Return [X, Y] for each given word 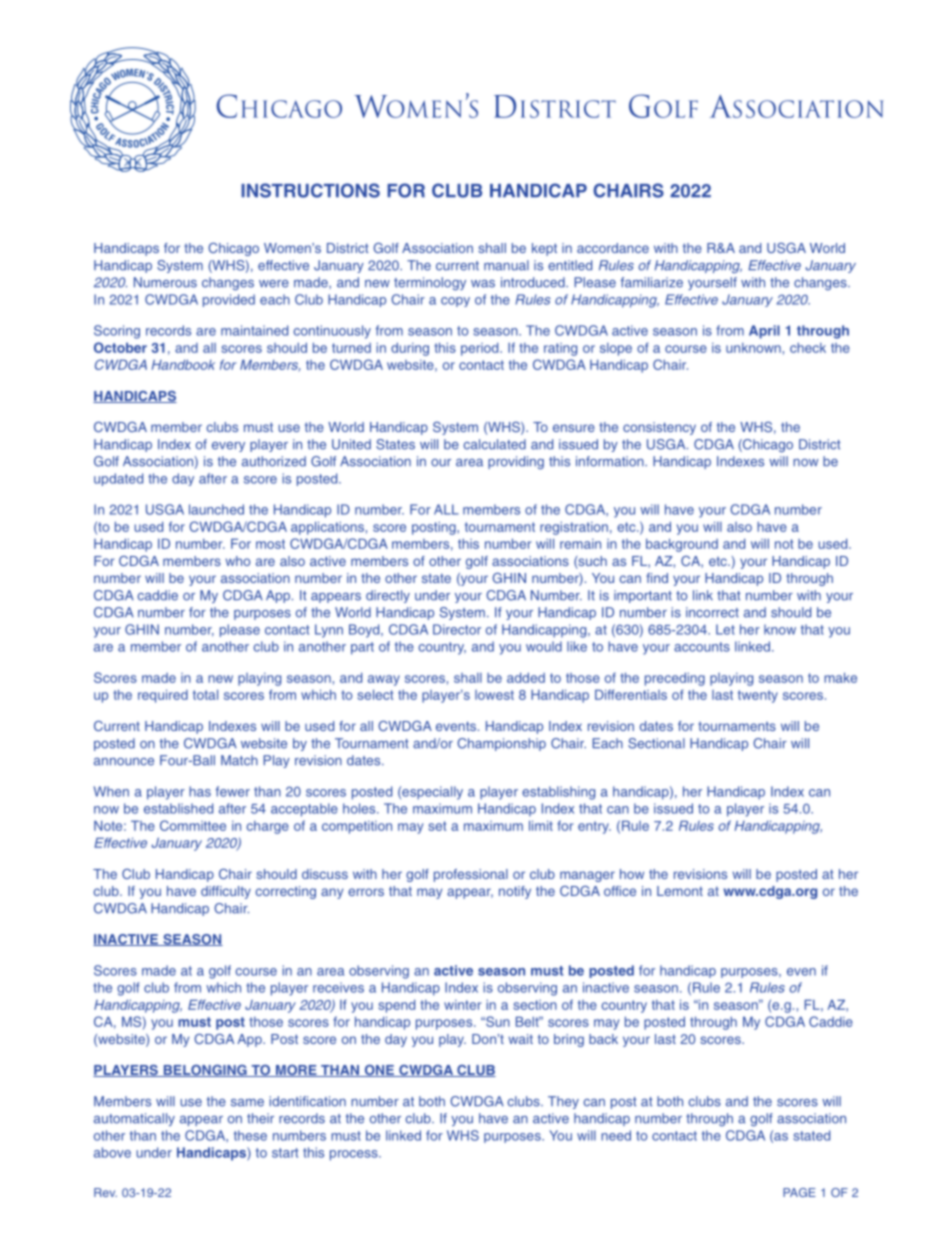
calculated [495, 444]
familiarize [652, 282]
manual [506, 265]
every [228, 447]
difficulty [226, 892]
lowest [494, 695]
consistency [659, 428]
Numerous [165, 282]
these [250, 1135]
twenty [758, 696]
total [205, 694]
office [620, 891]
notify [515, 892]
